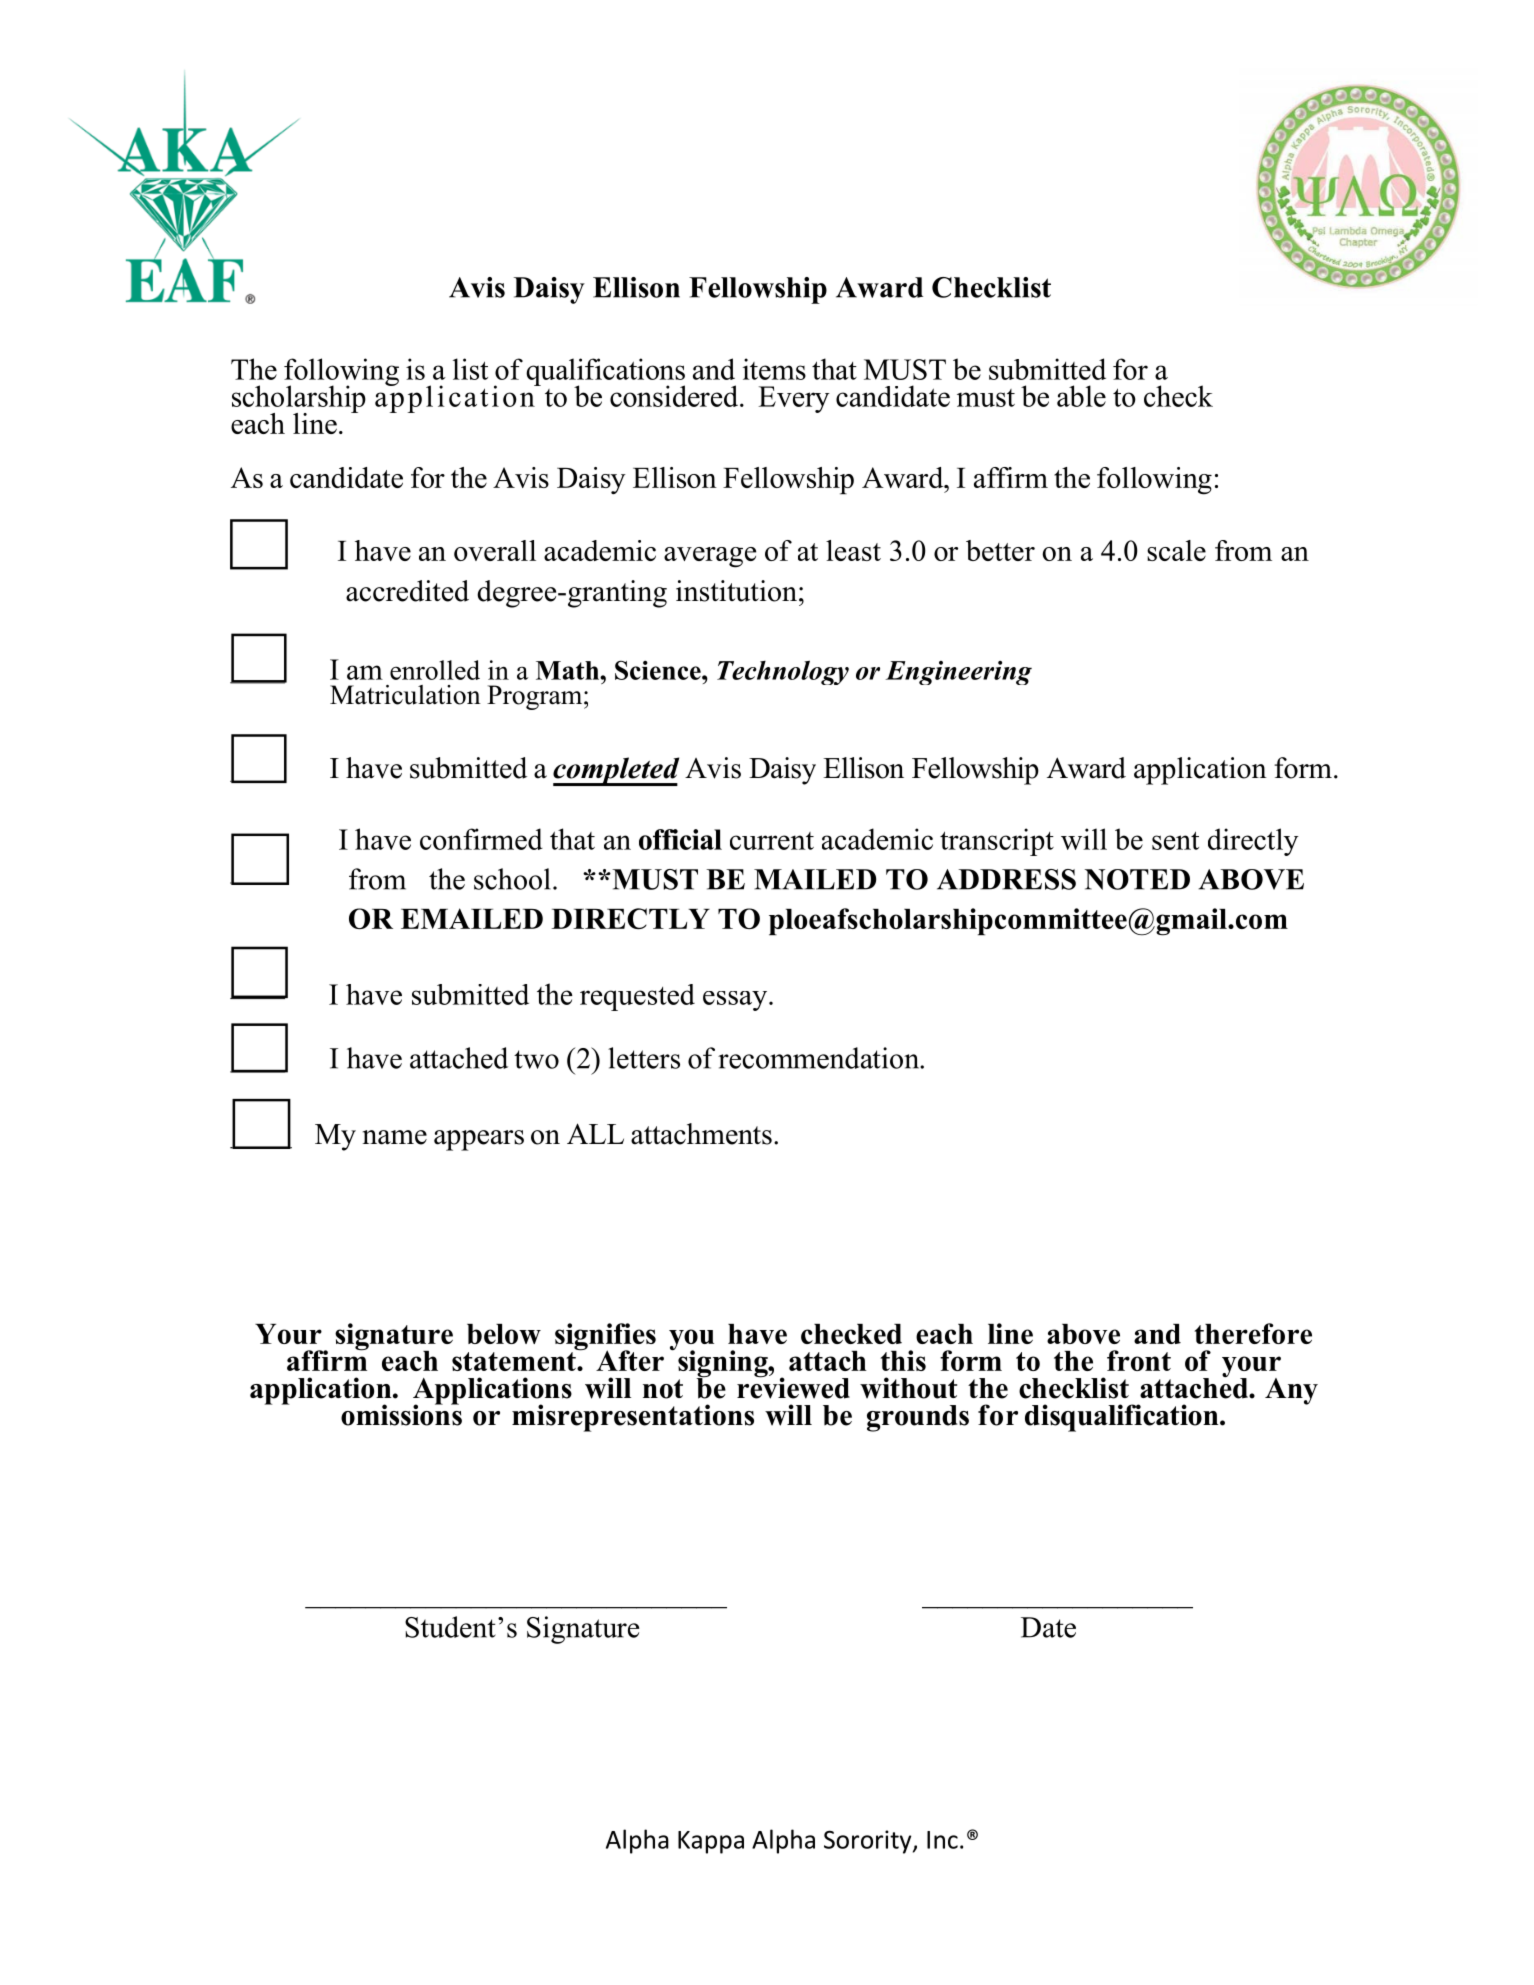 This page has width=1534, height=1985. What do you see at coordinates (783, 672) in the page?
I see `Technology` at bounding box center [783, 672].
